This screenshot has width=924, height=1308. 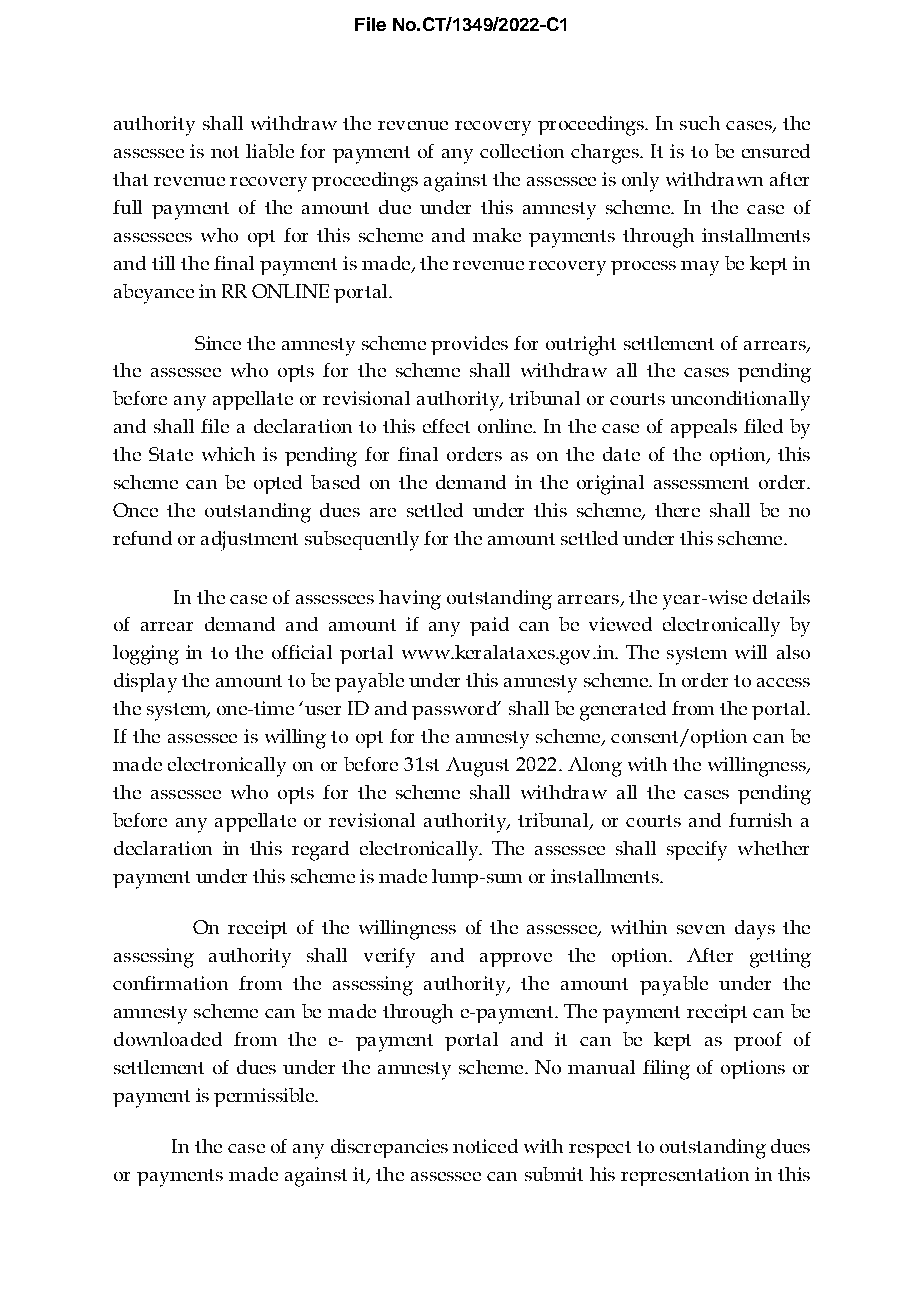 What do you see at coordinates (522, 151) in the screenshot?
I see `collection` at bounding box center [522, 151].
